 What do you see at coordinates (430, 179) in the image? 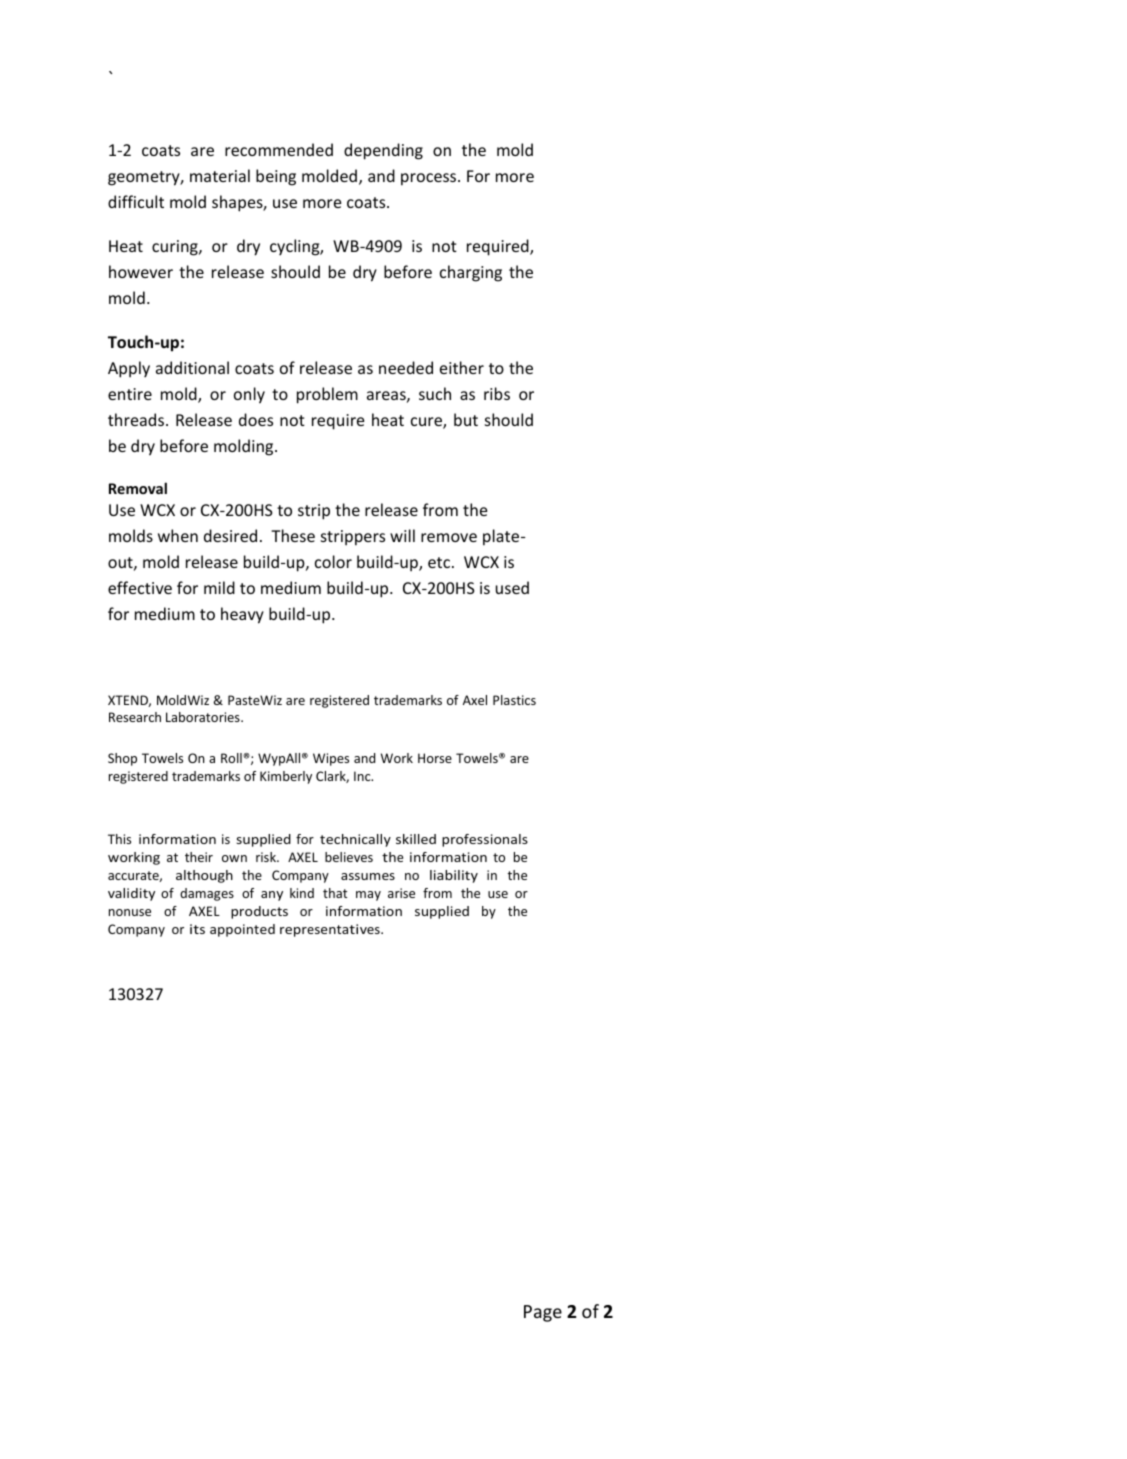
I see `process` at bounding box center [430, 179].
